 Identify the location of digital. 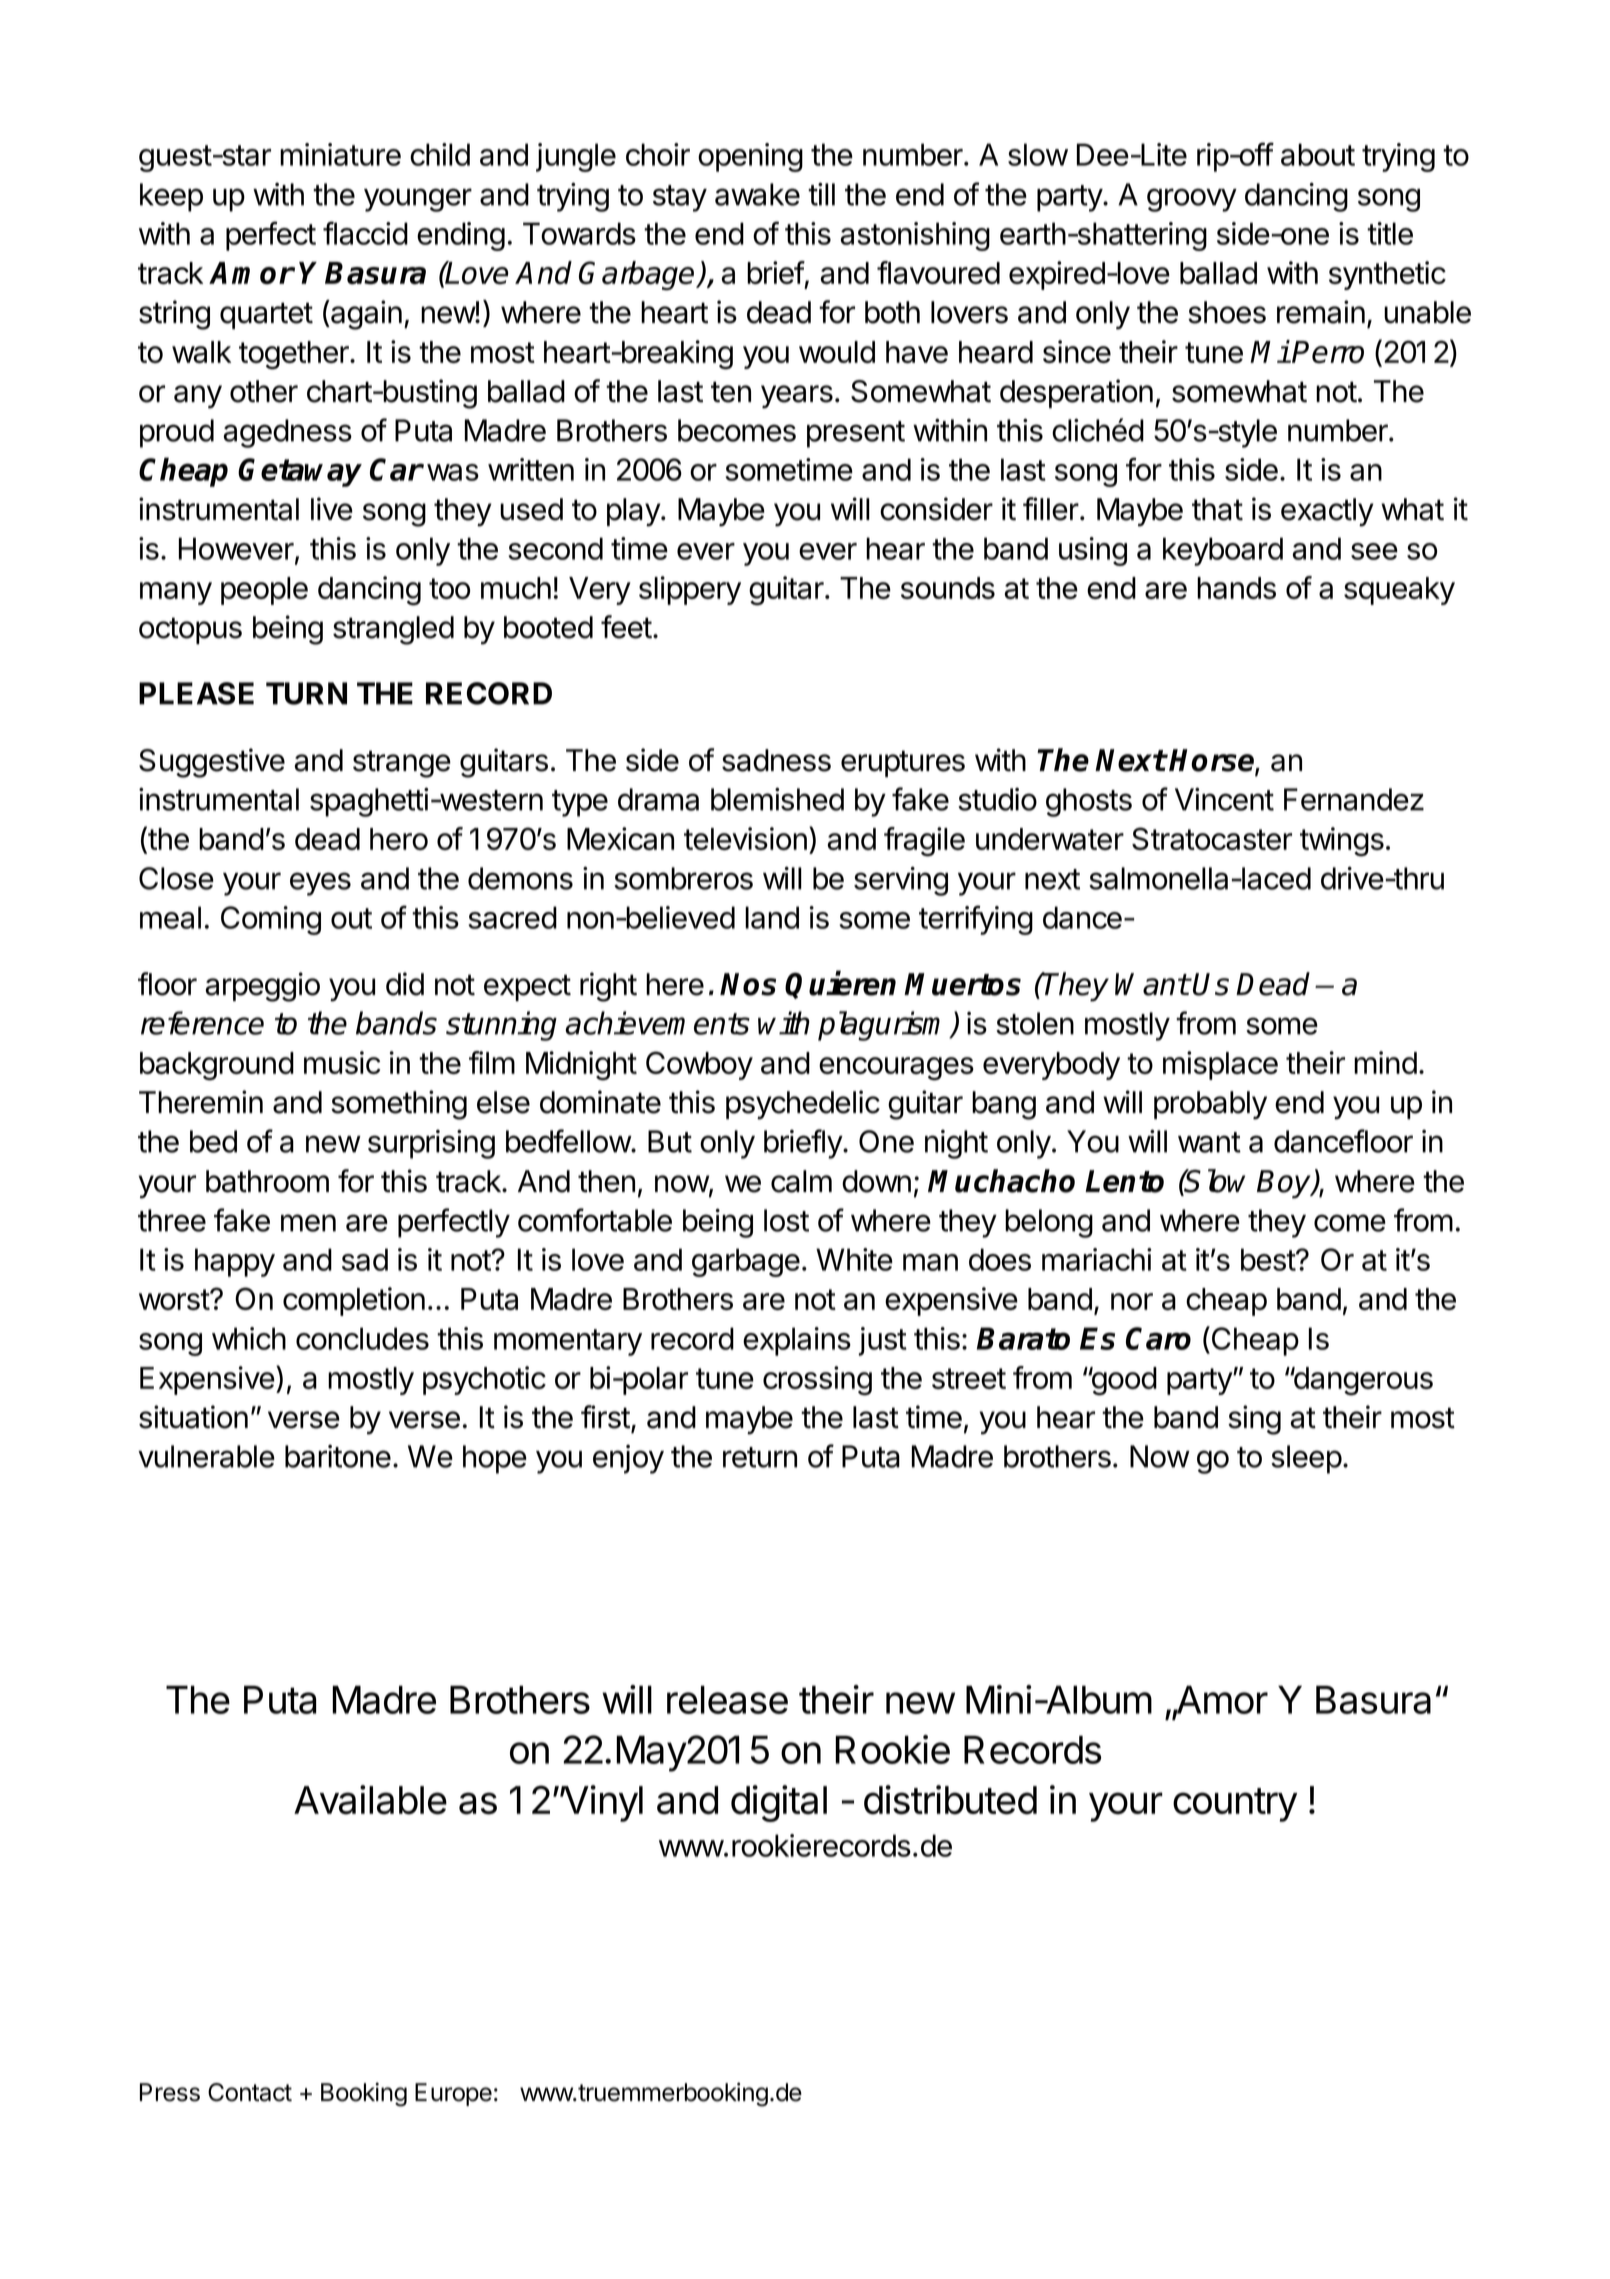
(779, 1803).
